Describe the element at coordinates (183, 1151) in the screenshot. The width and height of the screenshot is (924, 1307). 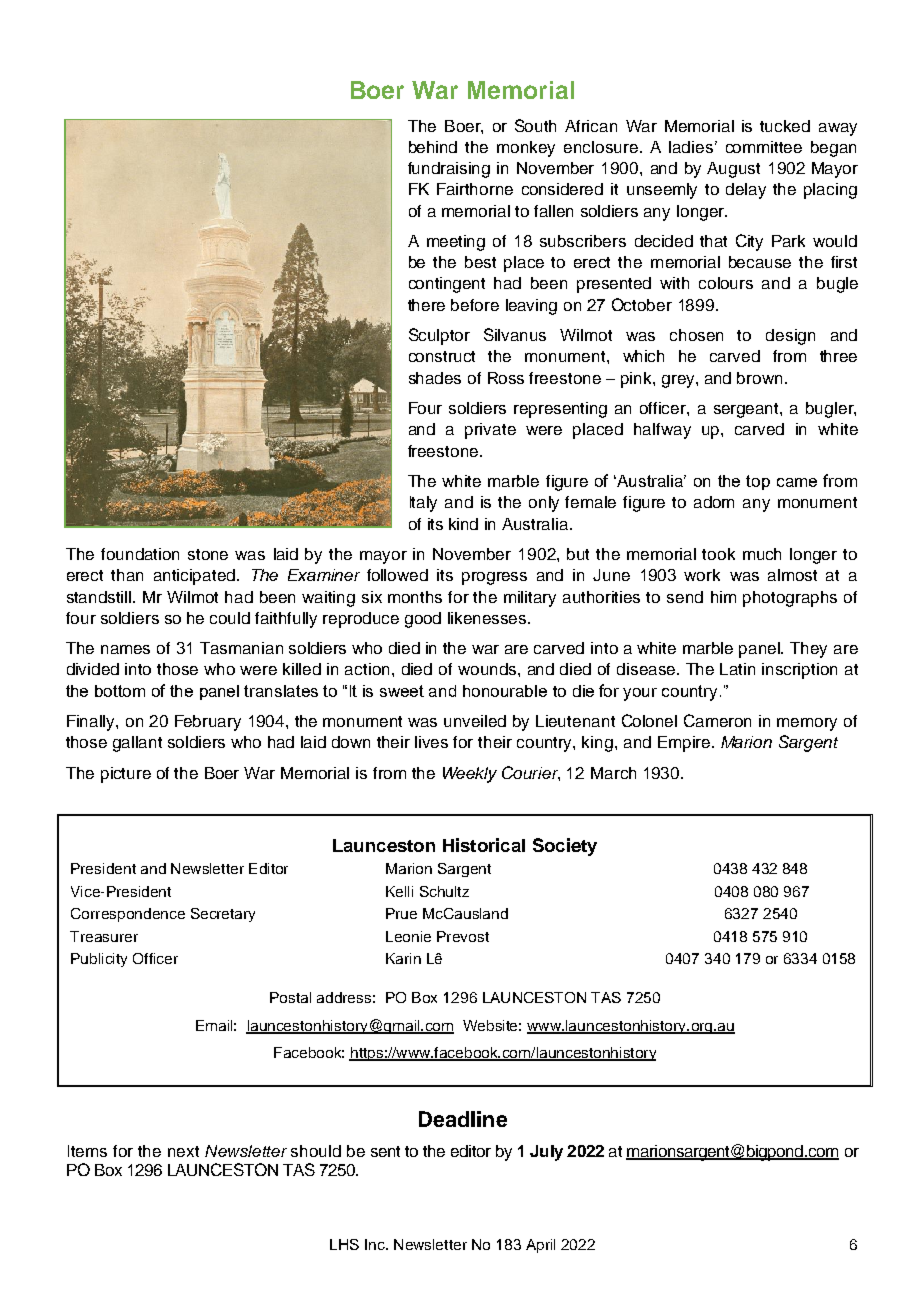
I see `next` at that location.
